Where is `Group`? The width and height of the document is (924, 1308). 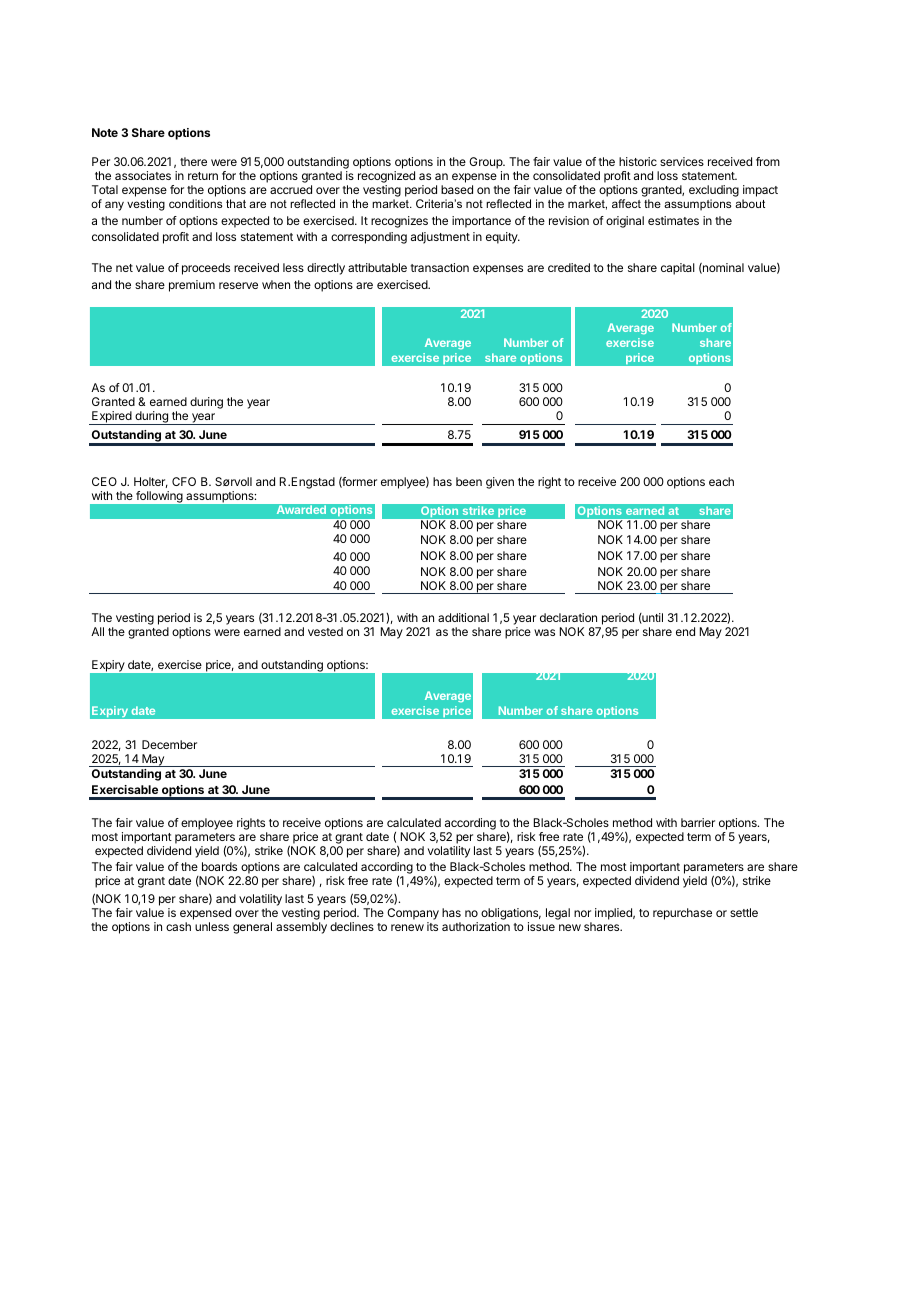
Group is located at coordinates (486, 163).
